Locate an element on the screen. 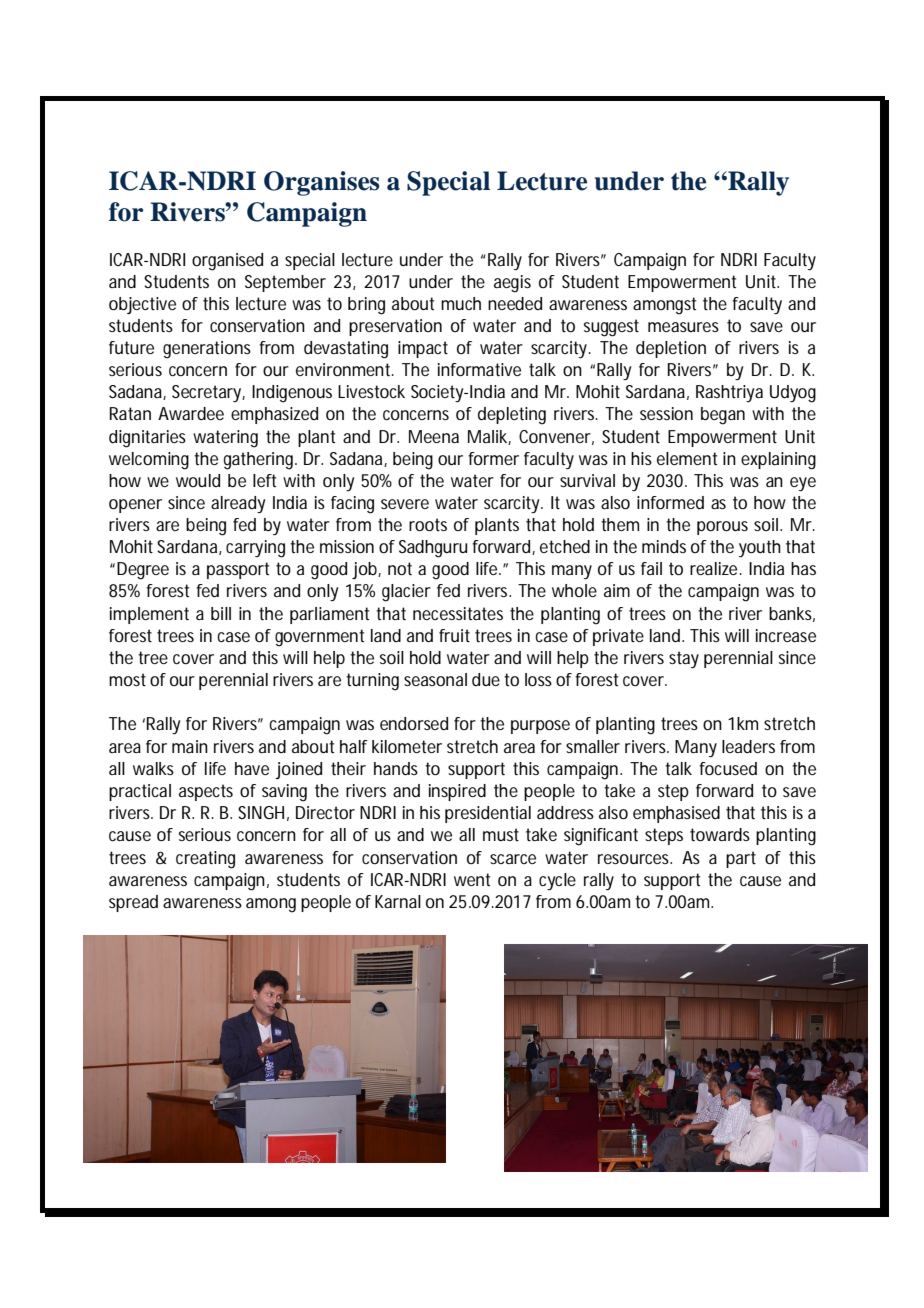 This screenshot has width=924, height=1308. Organises is located at coordinates (322, 183).
